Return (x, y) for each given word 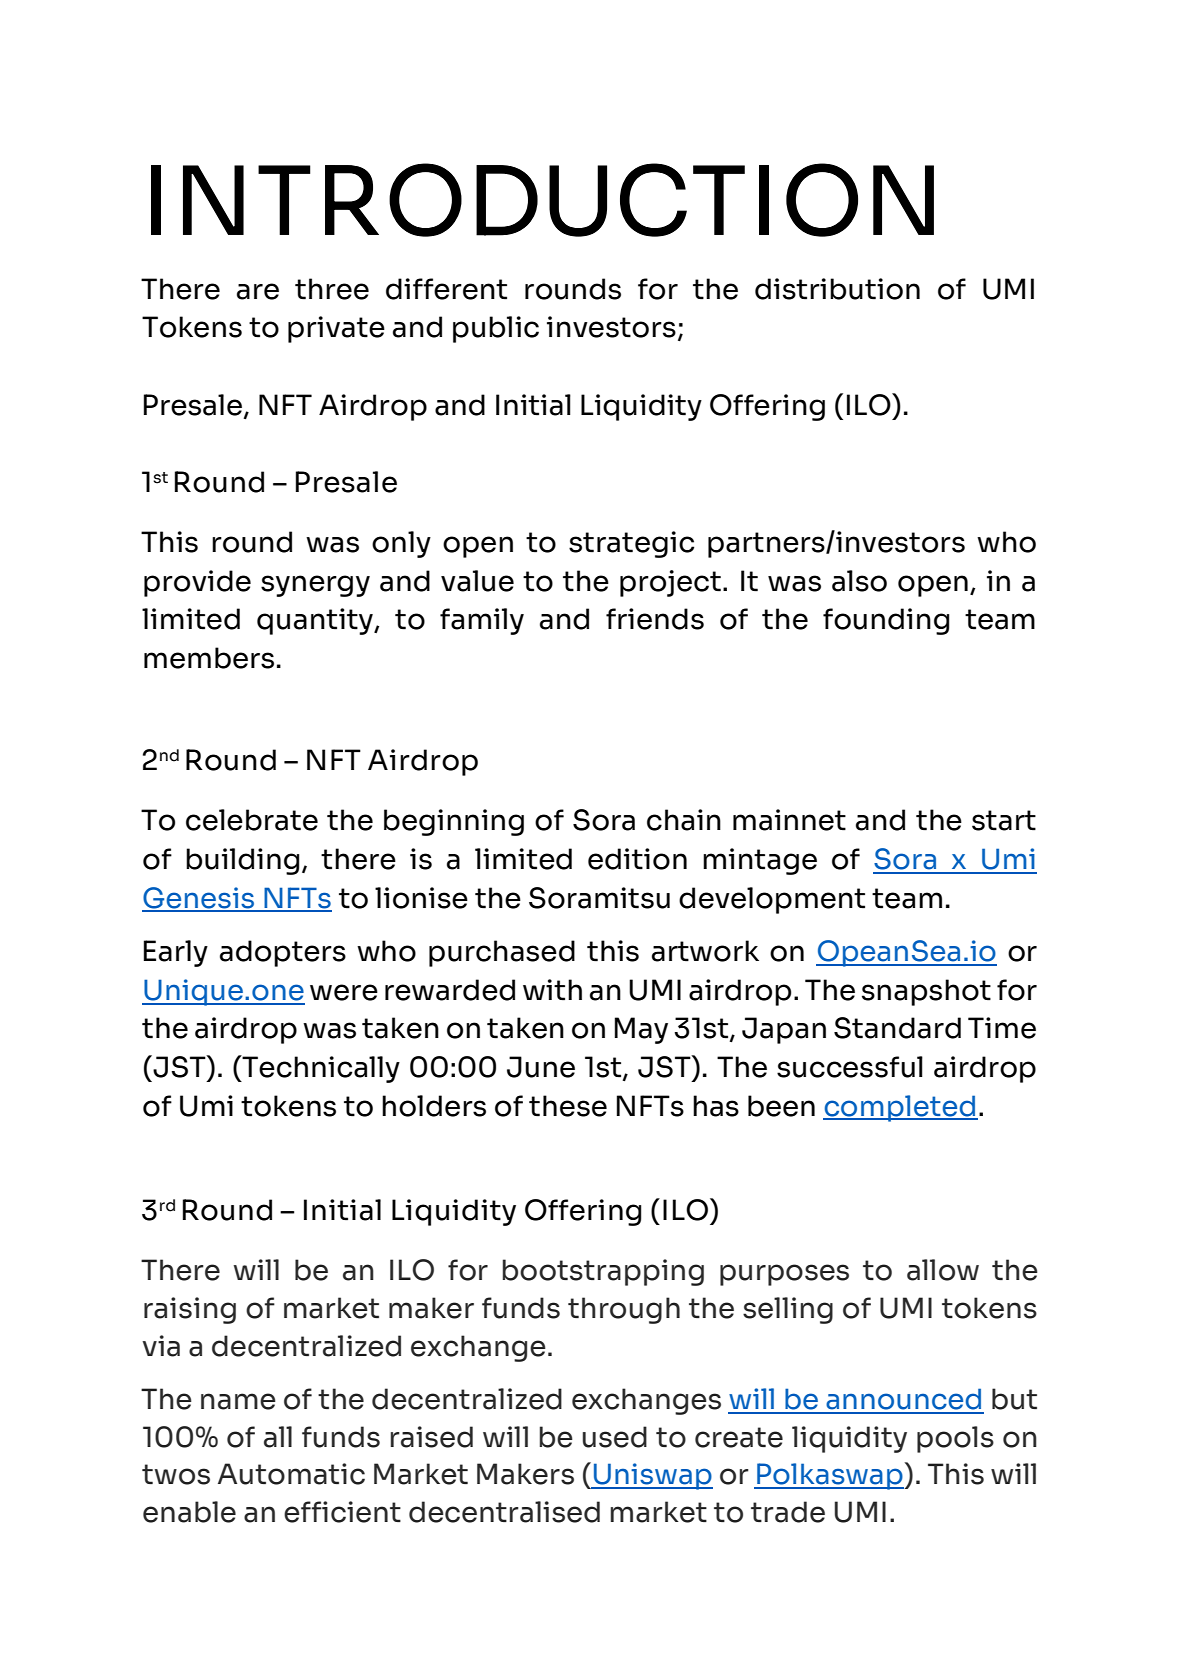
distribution (837, 289)
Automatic (291, 1474)
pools (955, 1439)
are (258, 291)
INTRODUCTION (542, 200)
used (615, 1437)
